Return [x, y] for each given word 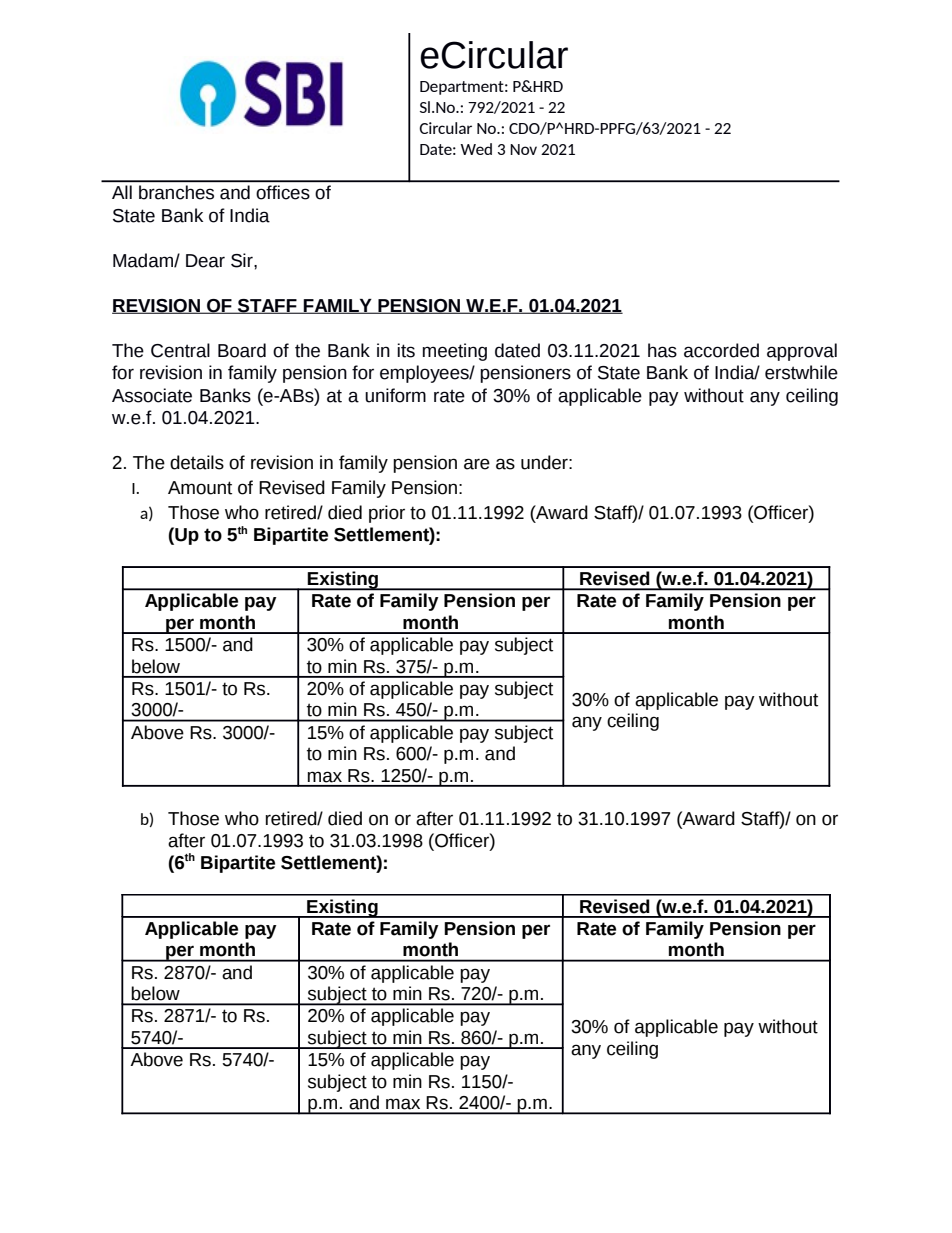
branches [176, 192]
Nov [523, 149]
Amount [200, 488]
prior [387, 514]
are [477, 464]
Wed [476, 149]
